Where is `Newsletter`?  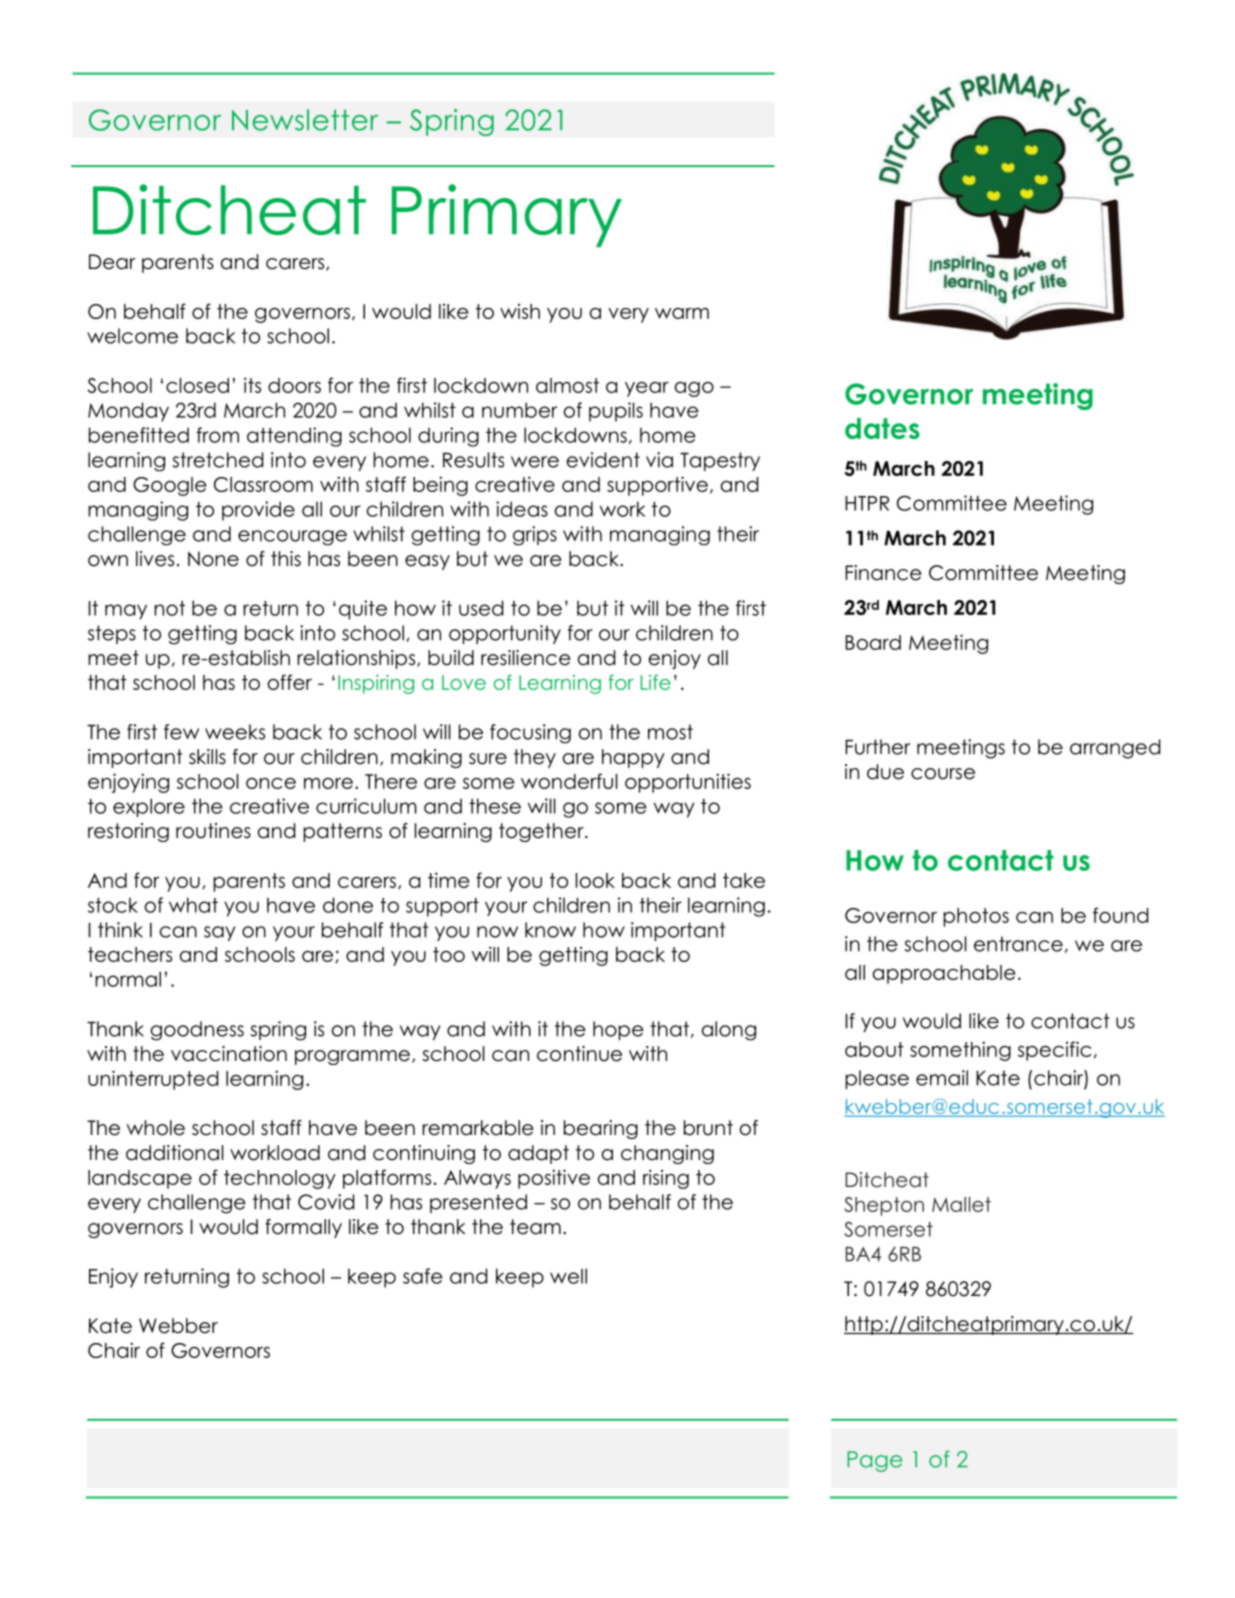
Newsletter is located at coordinates (305, 120).
